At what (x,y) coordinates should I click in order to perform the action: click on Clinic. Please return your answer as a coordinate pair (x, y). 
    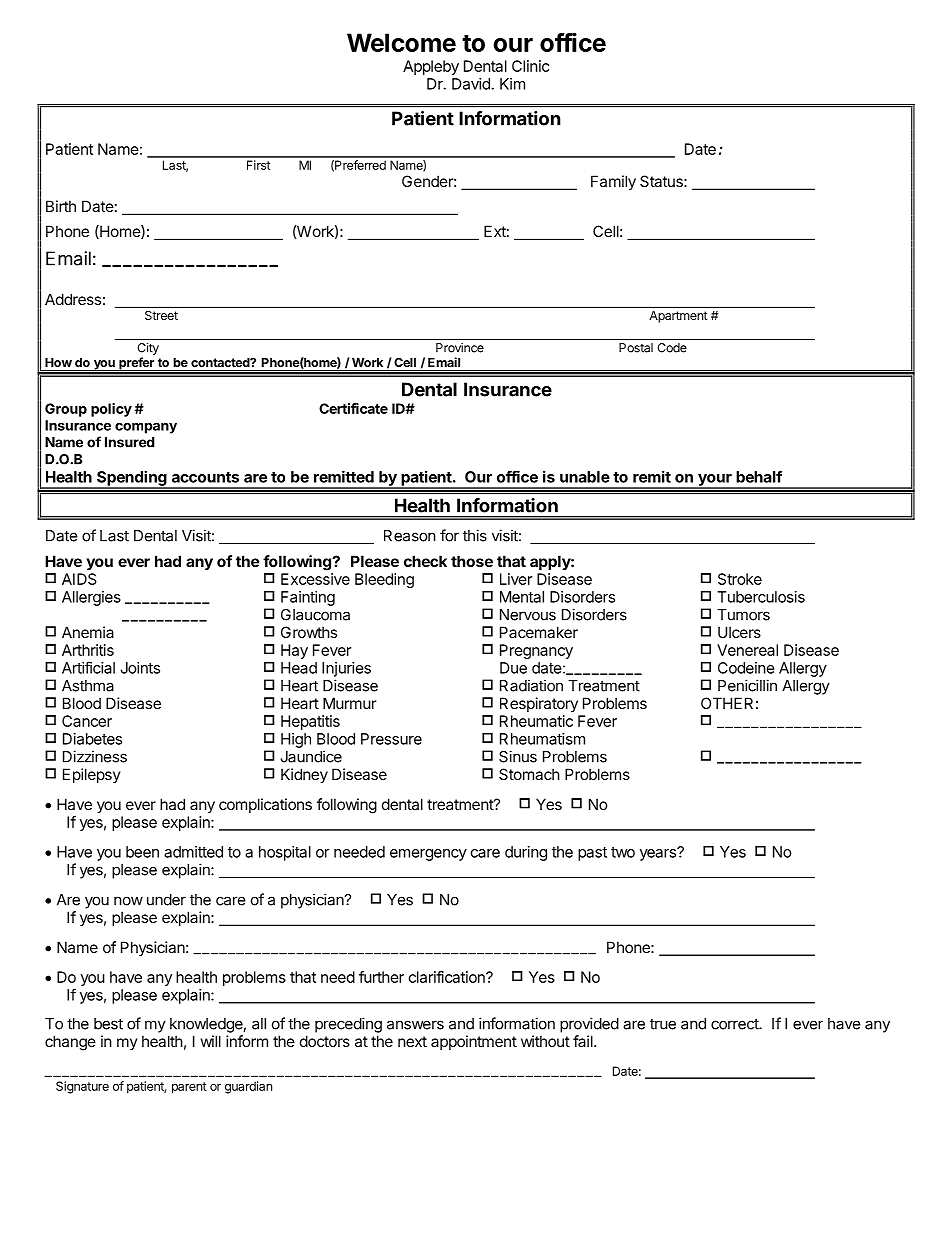
    Looking at the image, I should click on (530, 66).
